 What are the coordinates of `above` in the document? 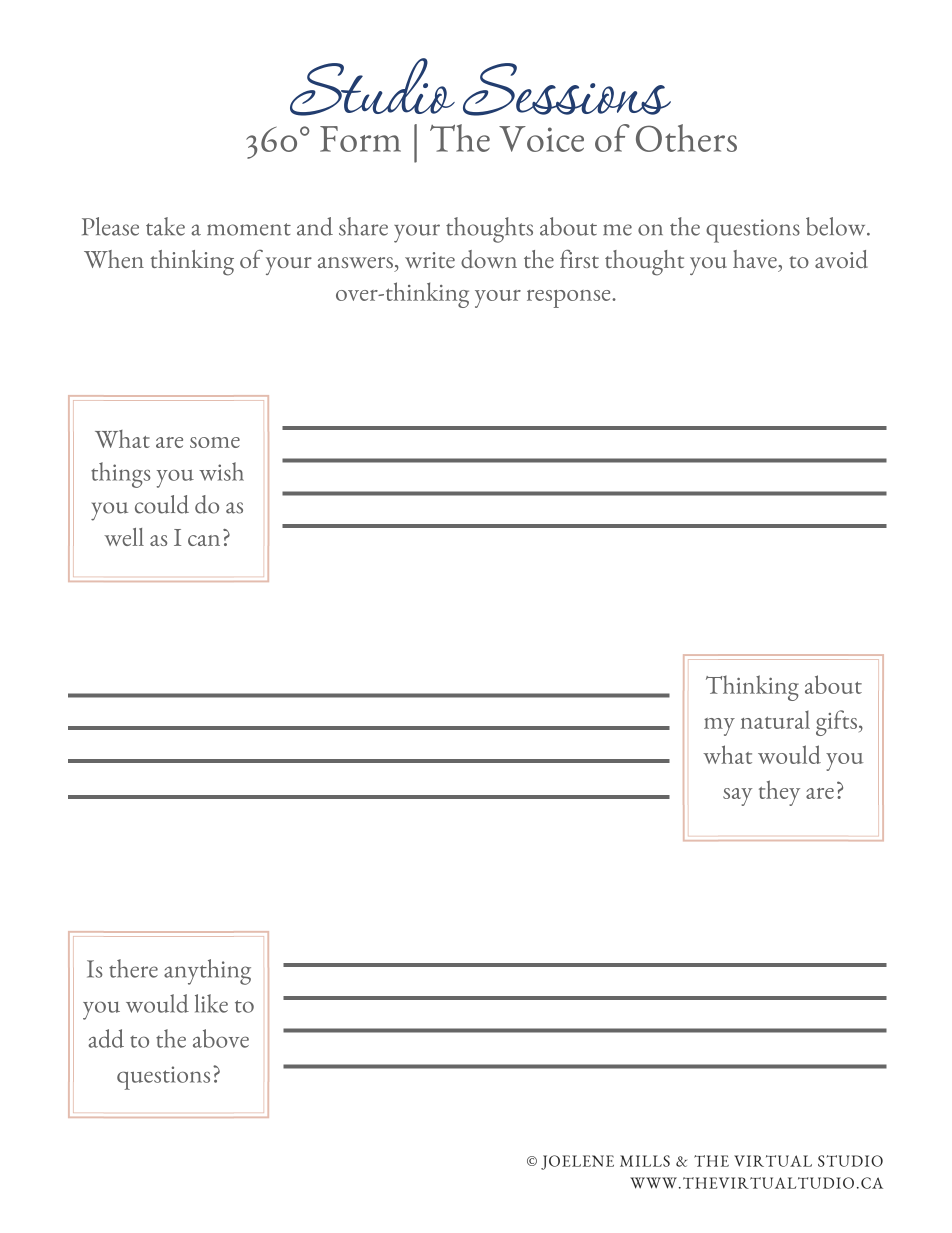 It's located at (221, 1038).
